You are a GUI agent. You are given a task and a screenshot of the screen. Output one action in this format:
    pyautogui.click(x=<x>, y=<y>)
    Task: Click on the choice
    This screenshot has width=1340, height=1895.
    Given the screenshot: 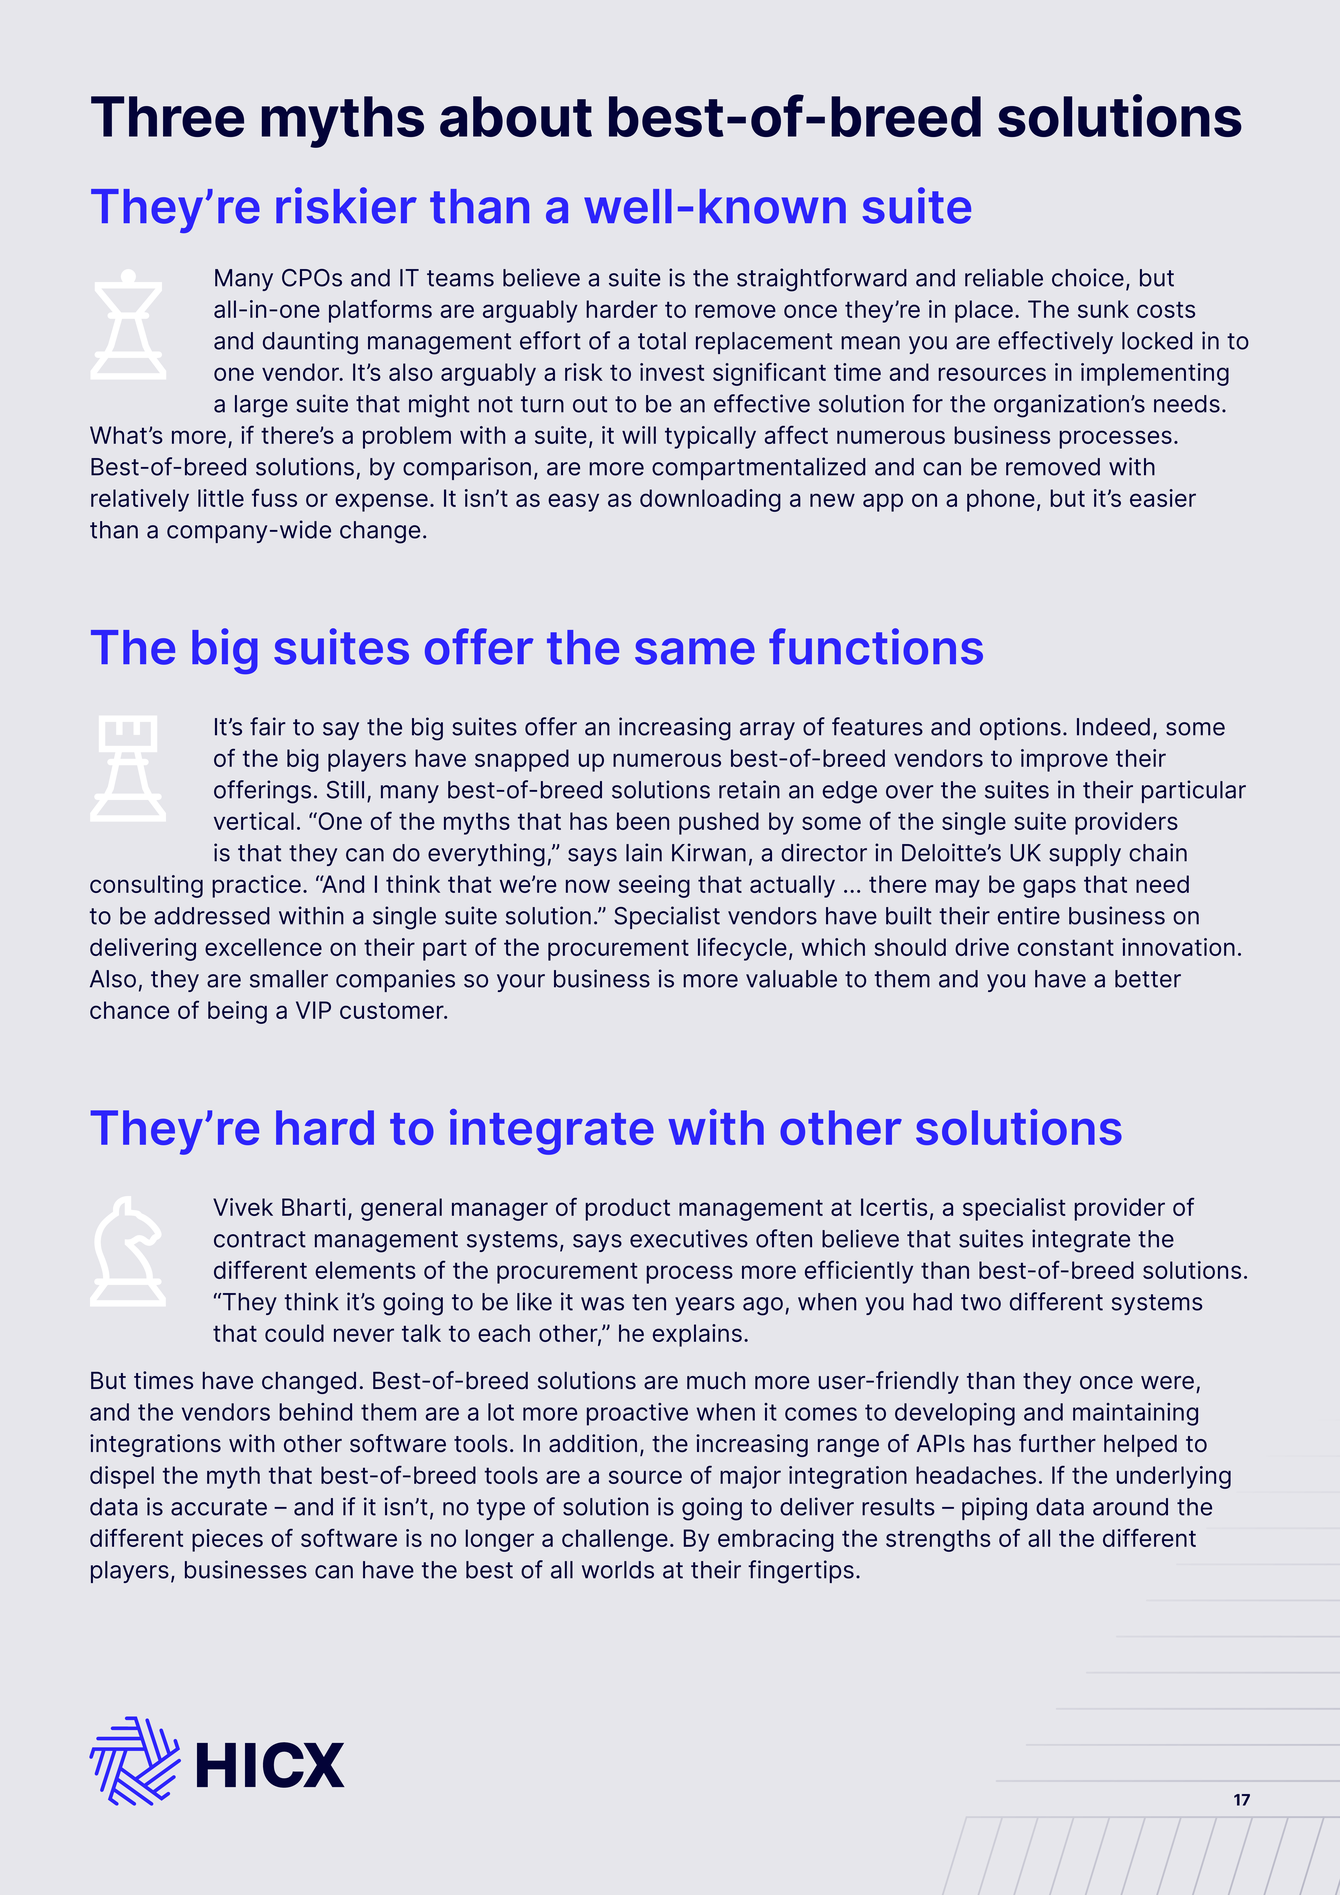 What is the action you would take?
    pyautogui.click(x=1088, y=277)
